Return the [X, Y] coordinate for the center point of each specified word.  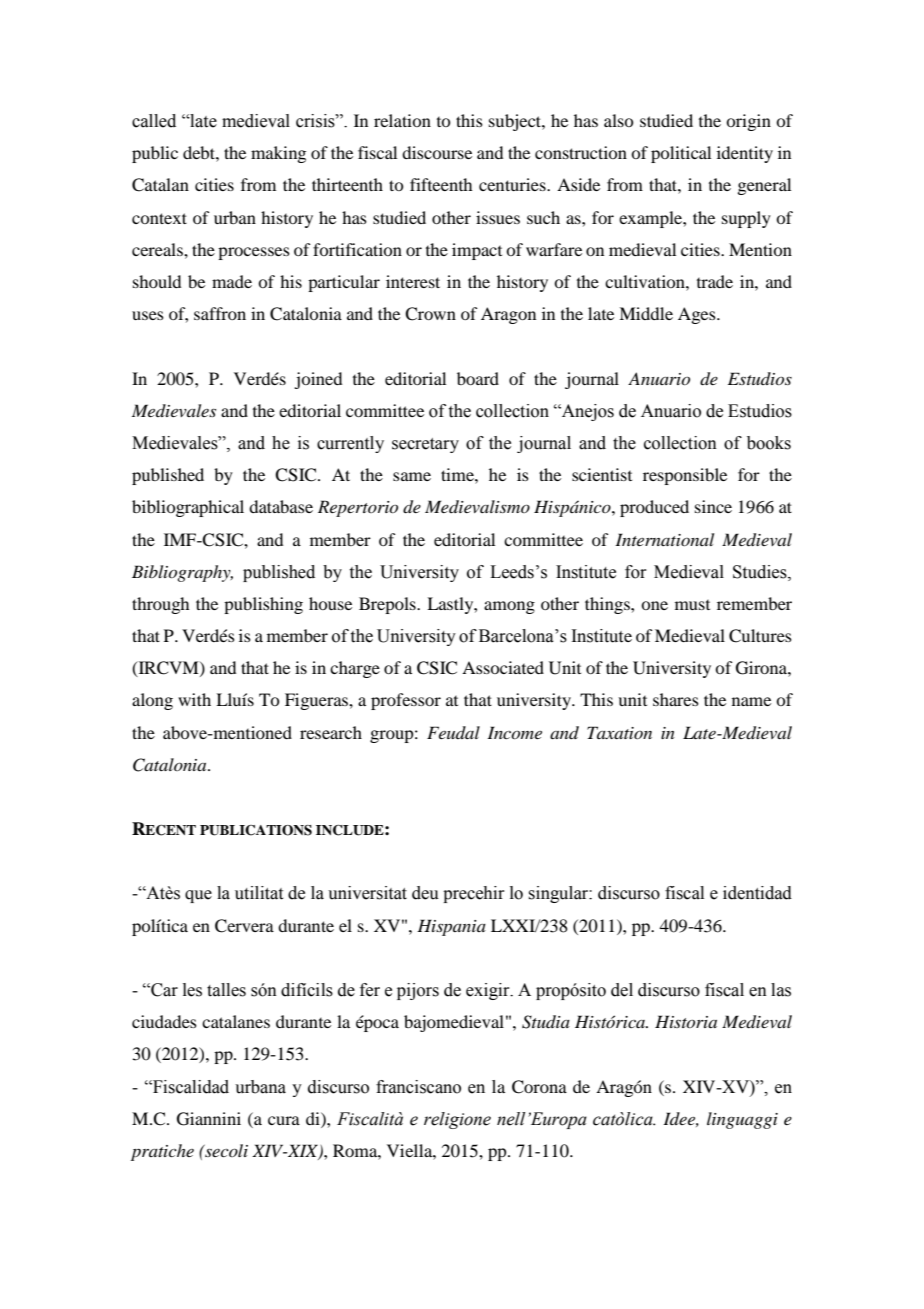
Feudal [453, 732]
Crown [430, 314]
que [198, 896]
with [194, 699]
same [412, 476]
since [713, 506]
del [622, 990]
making [278, 154]
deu [425, 893]
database [281, 506]
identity [745, 154]
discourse [437, 152]
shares [676, 699]
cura [284, 1120]
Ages [698, 315]
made [232, 281]
